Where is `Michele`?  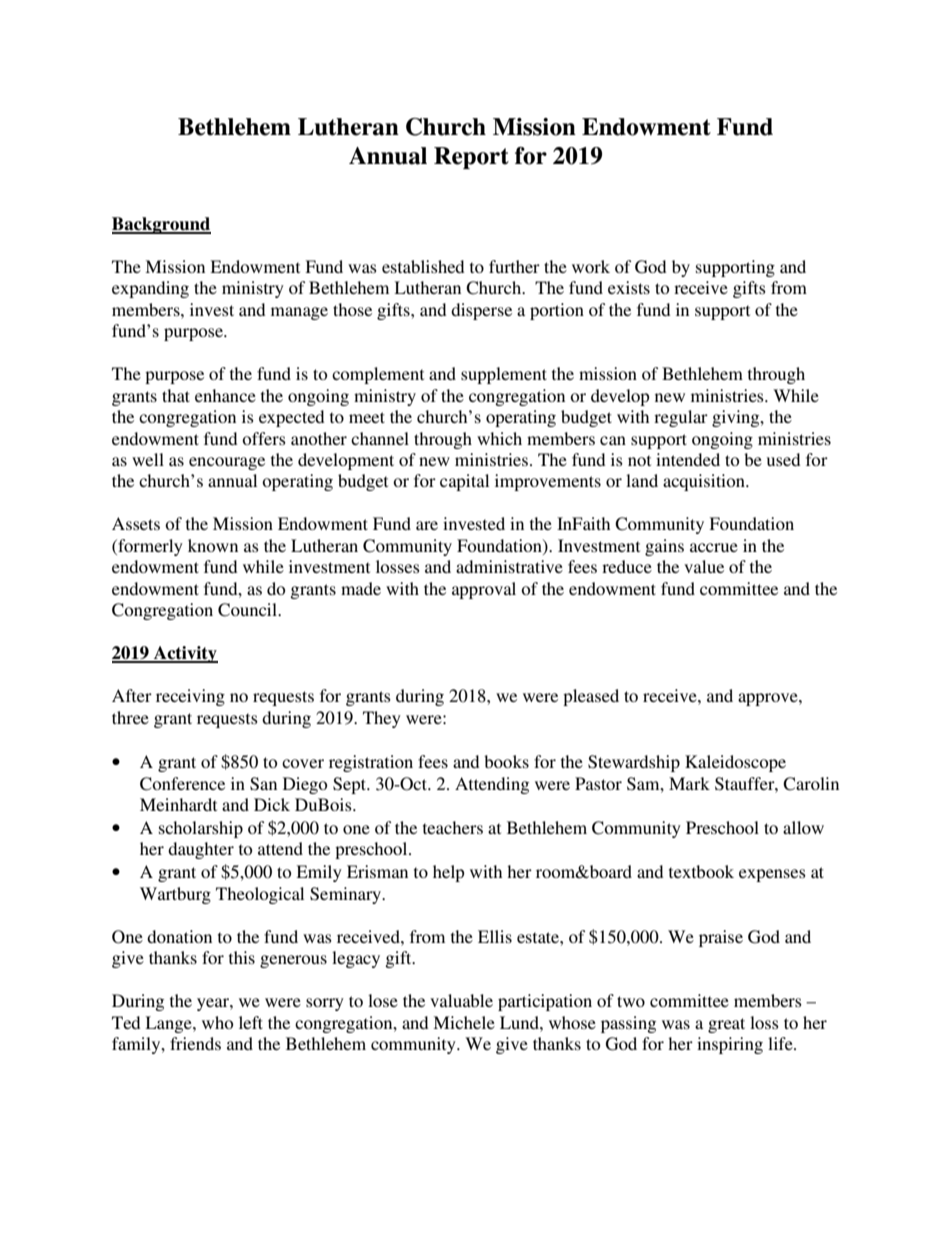 Michele is located at coordinates (464, 1022).
